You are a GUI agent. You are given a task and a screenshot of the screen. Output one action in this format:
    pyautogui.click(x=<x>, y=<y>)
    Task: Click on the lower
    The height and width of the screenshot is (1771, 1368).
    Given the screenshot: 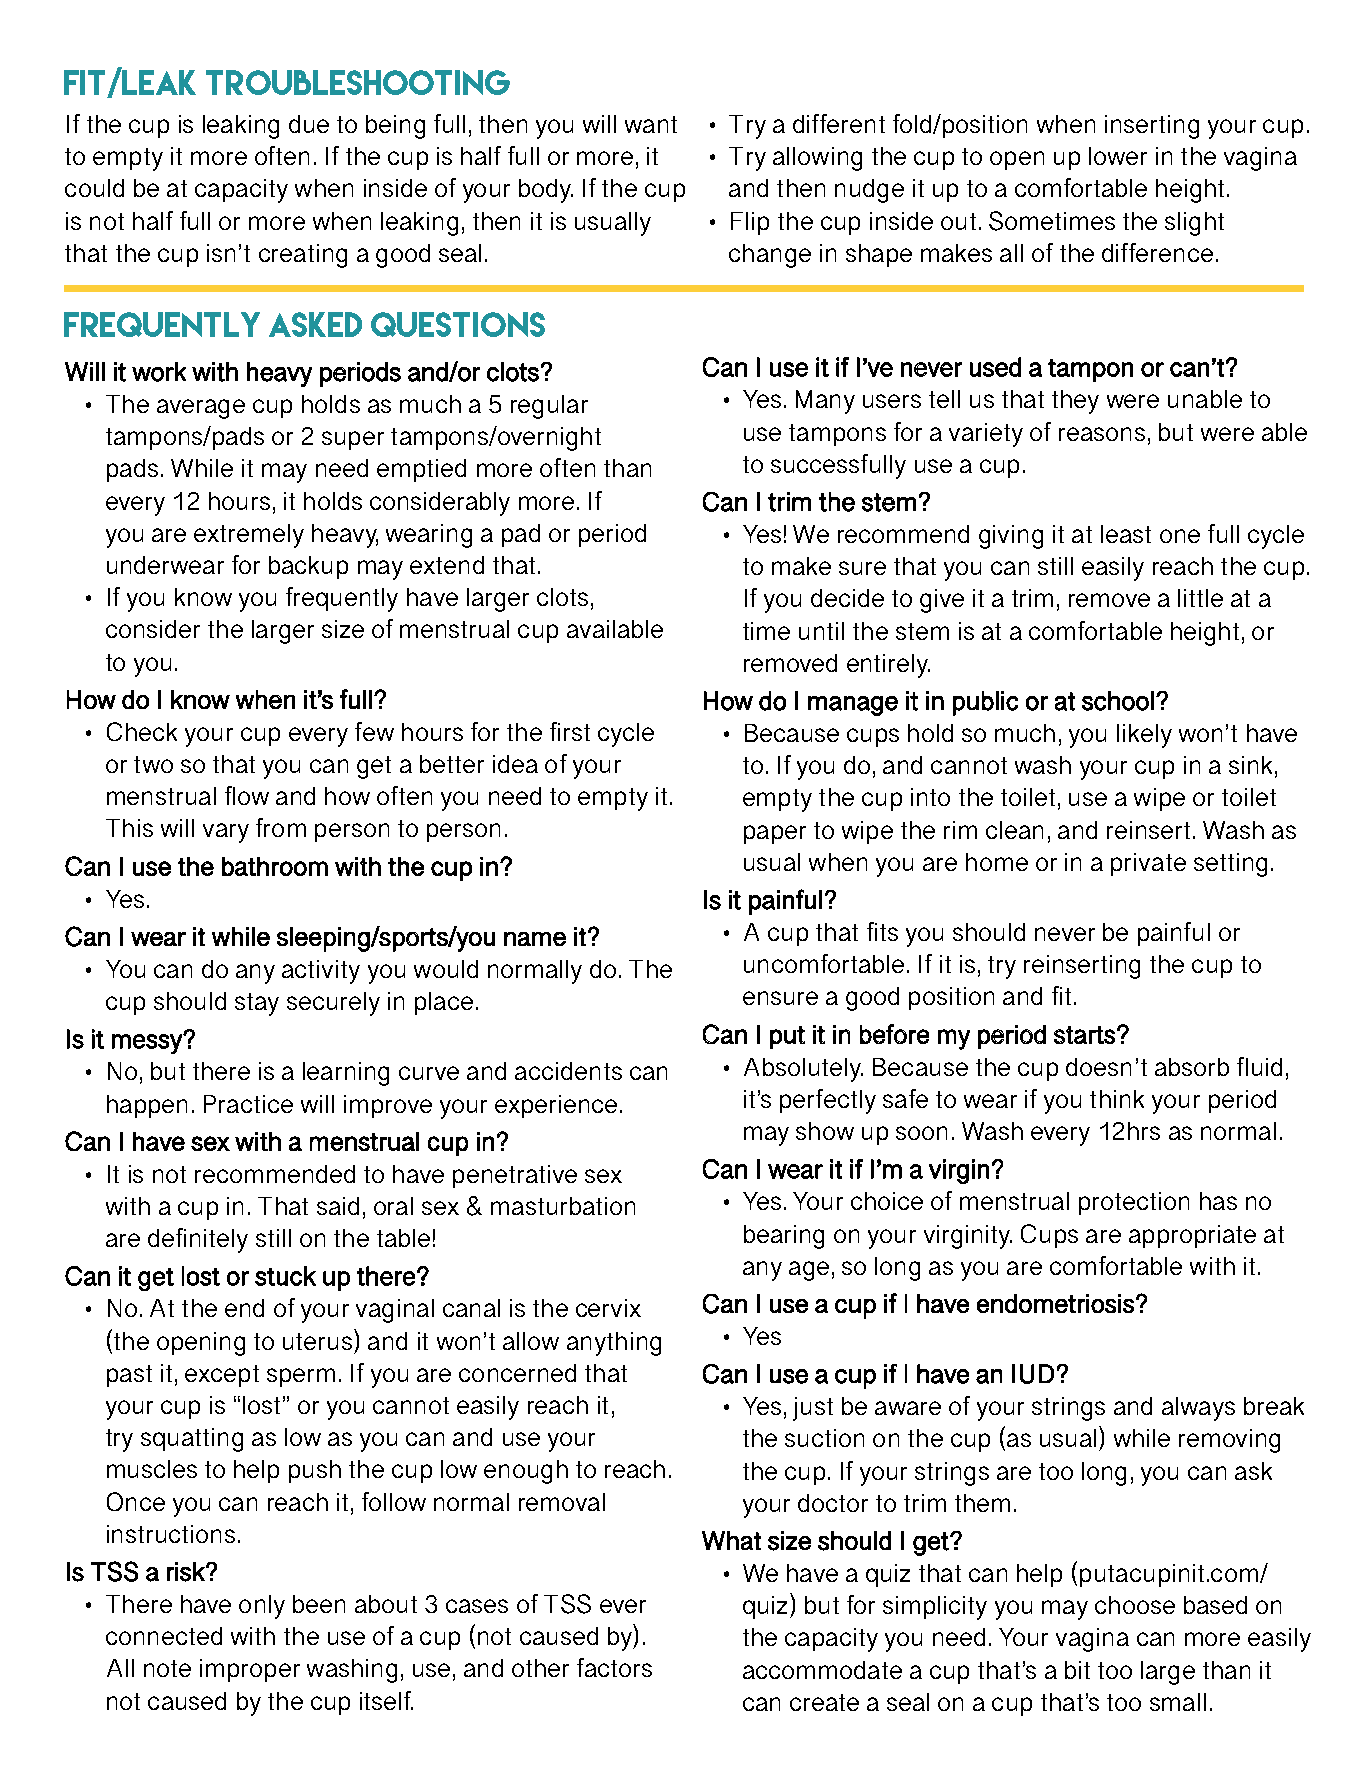 What is the action you would take?
    pyautogui.click(x=1118, y=156)
